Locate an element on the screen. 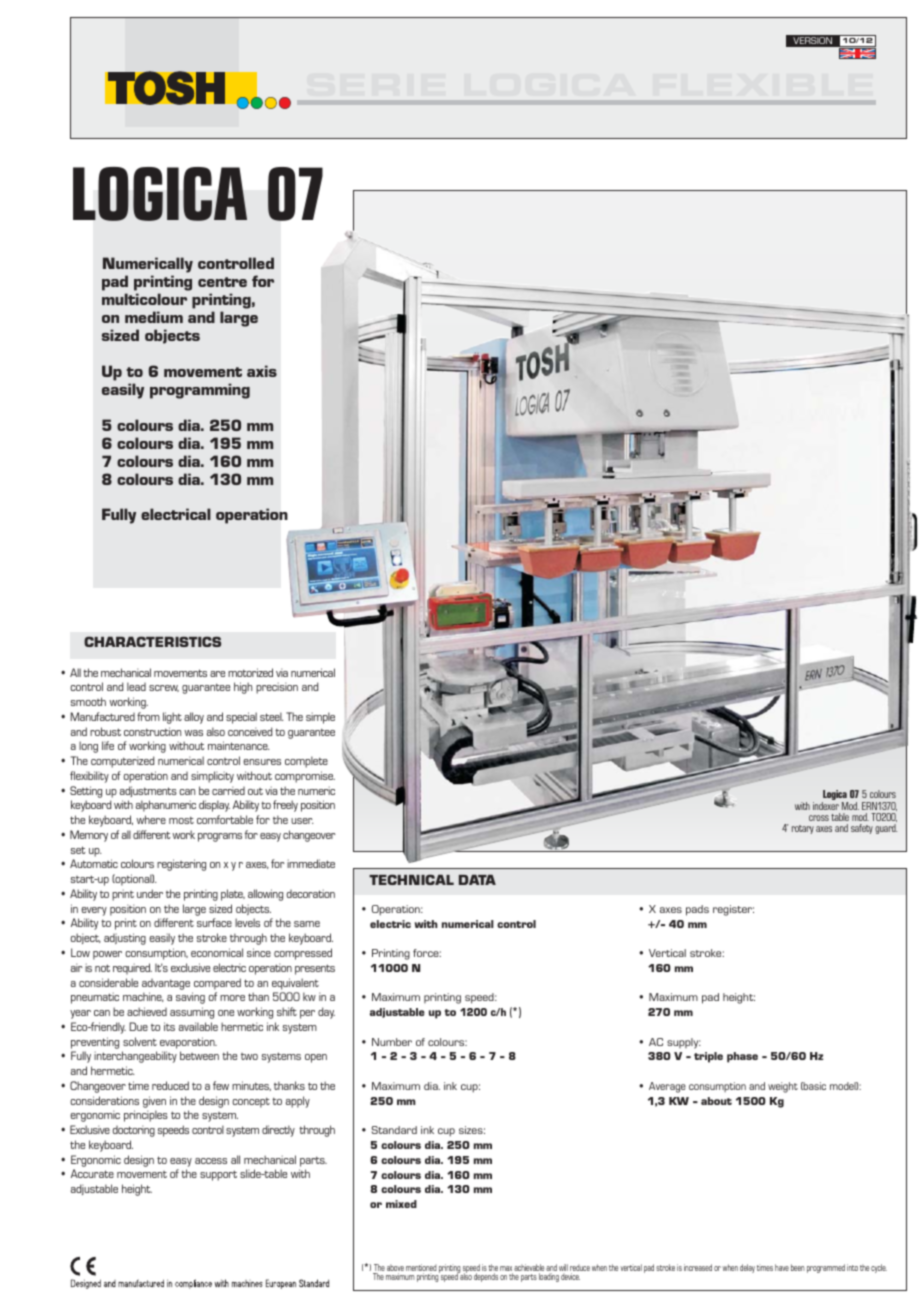 The height and width of the screenshot is (1308, 924). medium is located at coordinates (154, 317).
